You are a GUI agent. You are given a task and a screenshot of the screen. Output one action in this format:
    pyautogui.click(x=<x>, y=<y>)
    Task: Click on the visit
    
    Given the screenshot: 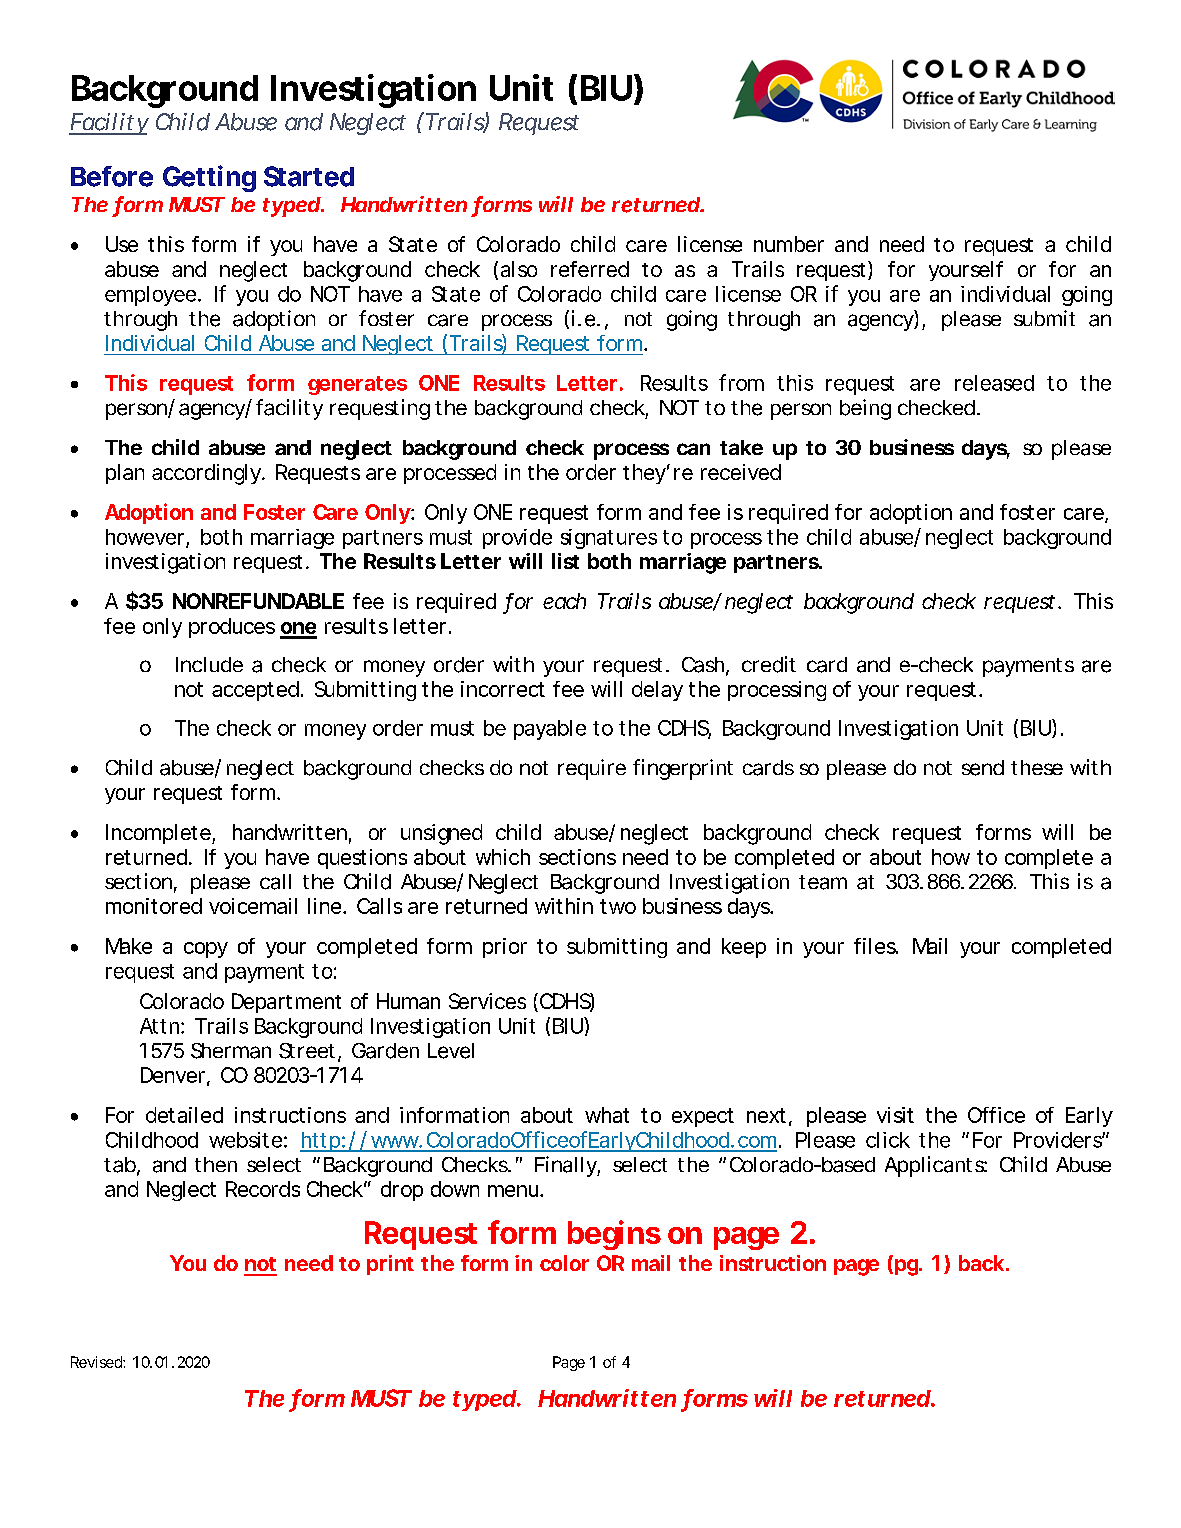 What is the action you would take?
    pyautogui.click(x=895, y=1115)
